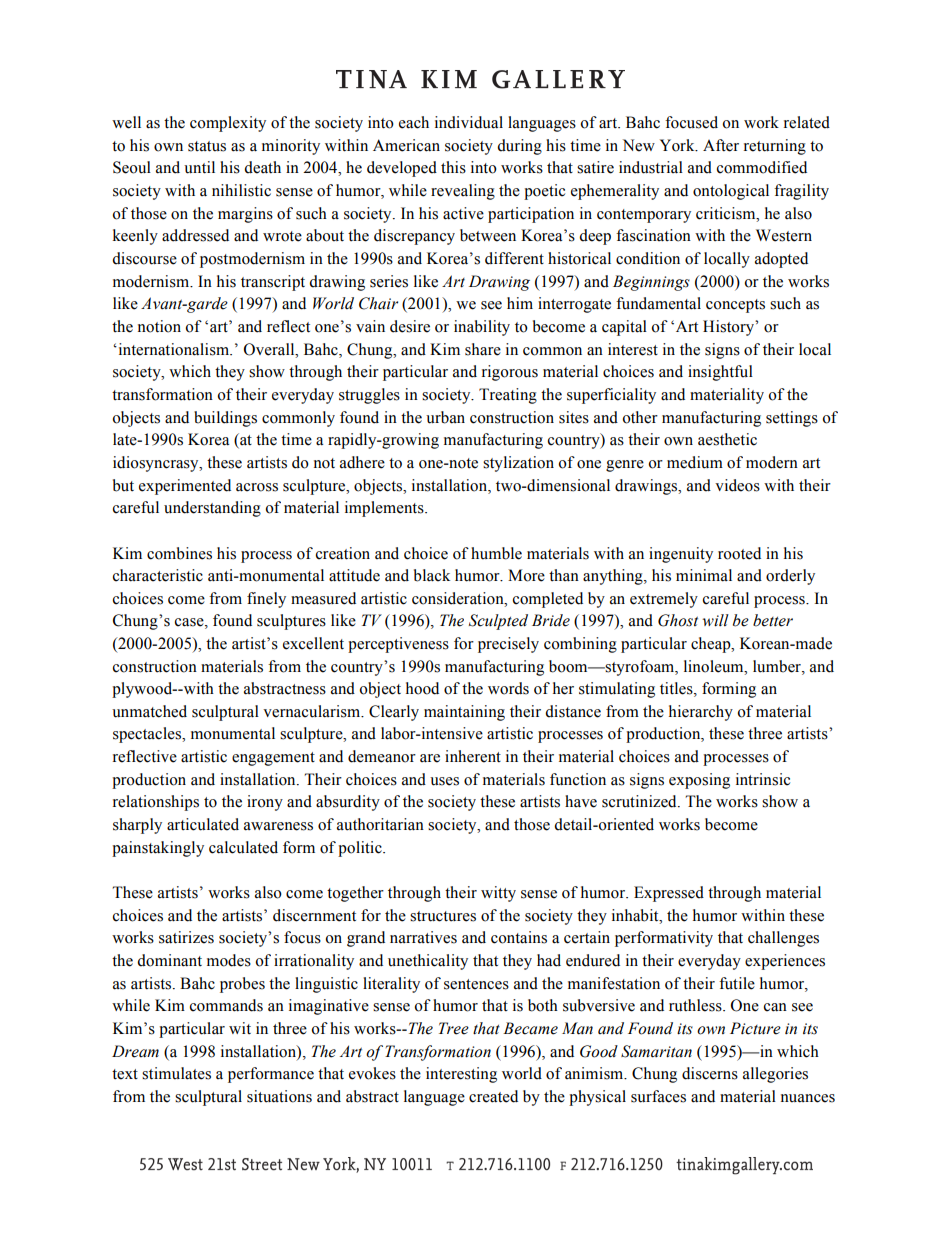  I want to click on History, so click(730, 328).
